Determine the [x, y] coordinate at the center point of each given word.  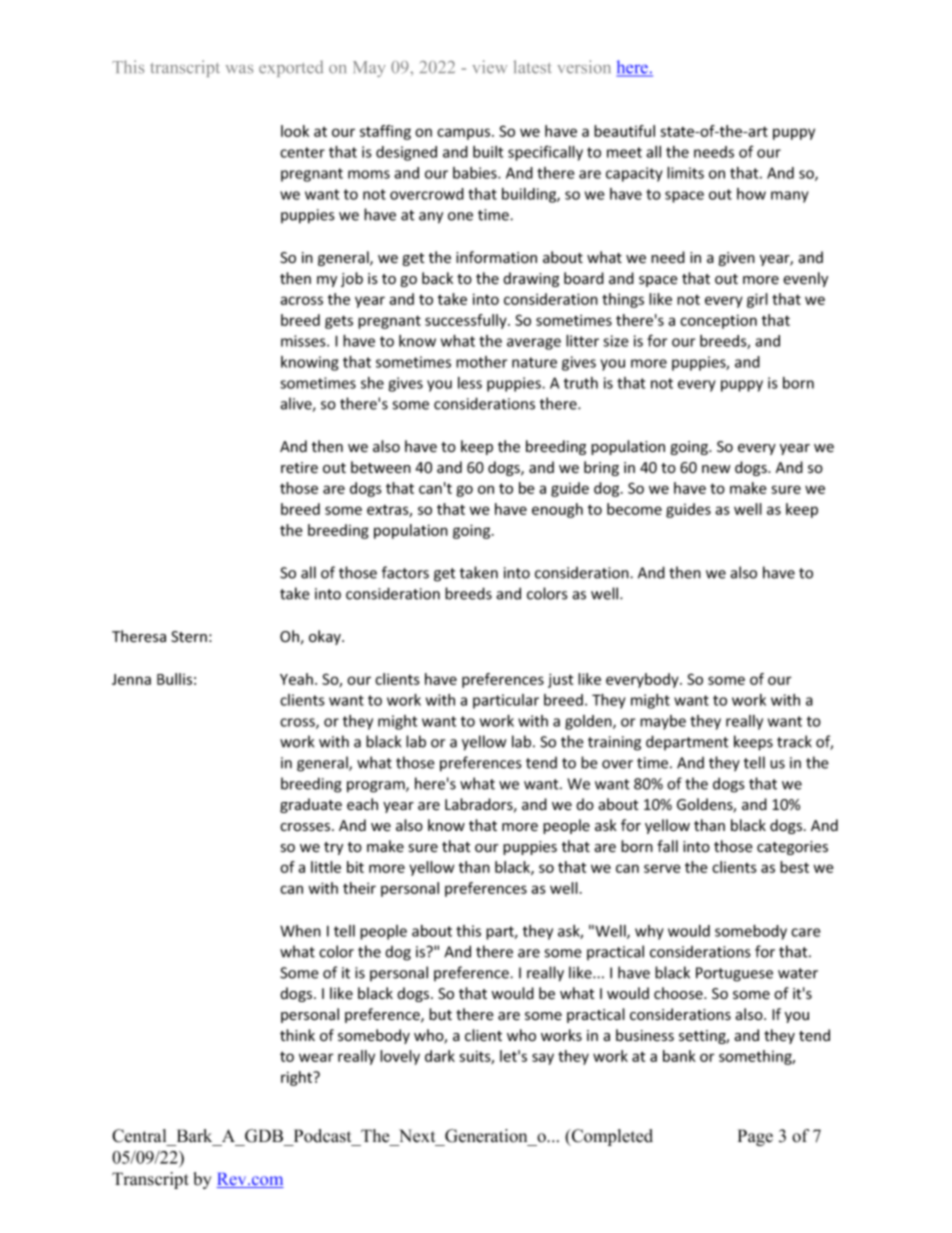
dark [440, 1056]
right [298, 1078]
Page [755, 1137]
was [239, 69]
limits [685, 173]
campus [465, 134]
